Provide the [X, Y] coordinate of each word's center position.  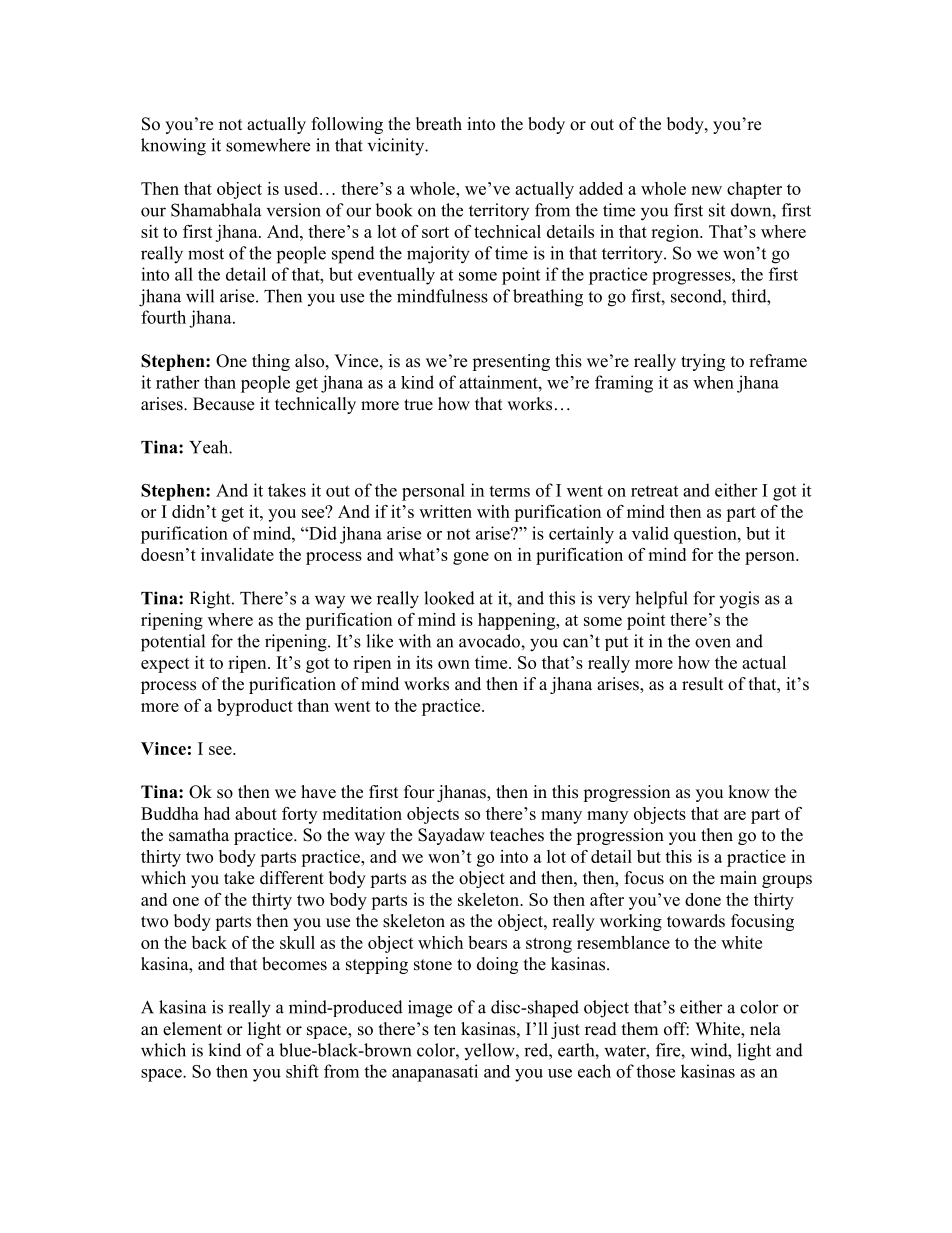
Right [211, 600]
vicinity [397, 147]
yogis [739, 600]
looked [449, 598]
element [192, 1029]
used [302, 188]
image [430, 1009]
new [706, 190]
